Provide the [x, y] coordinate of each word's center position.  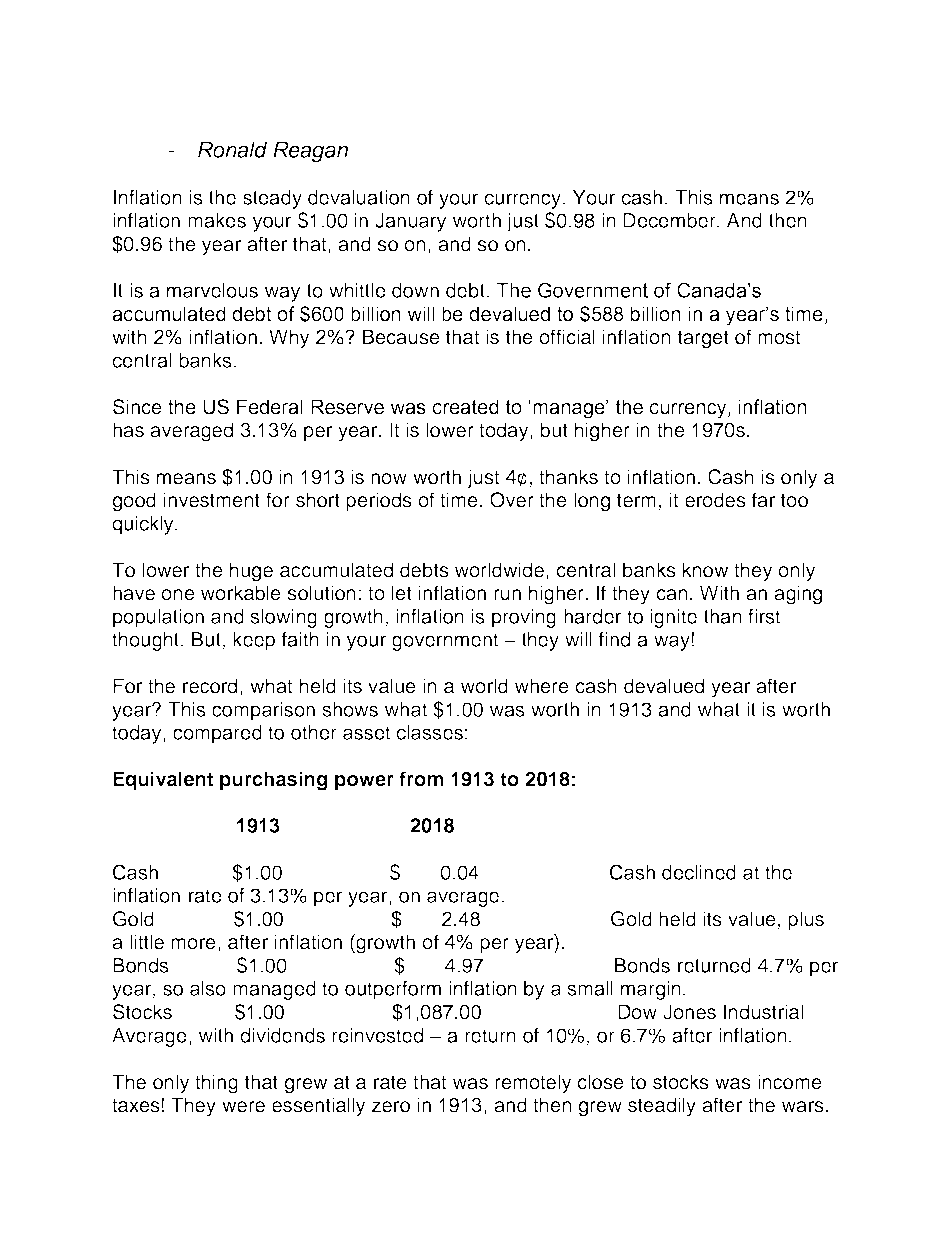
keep [254, 641]
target [703, 339]
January [410, 222]
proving [524, 618]
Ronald [232, 150]
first [764, 616]
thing [216, 1084]
